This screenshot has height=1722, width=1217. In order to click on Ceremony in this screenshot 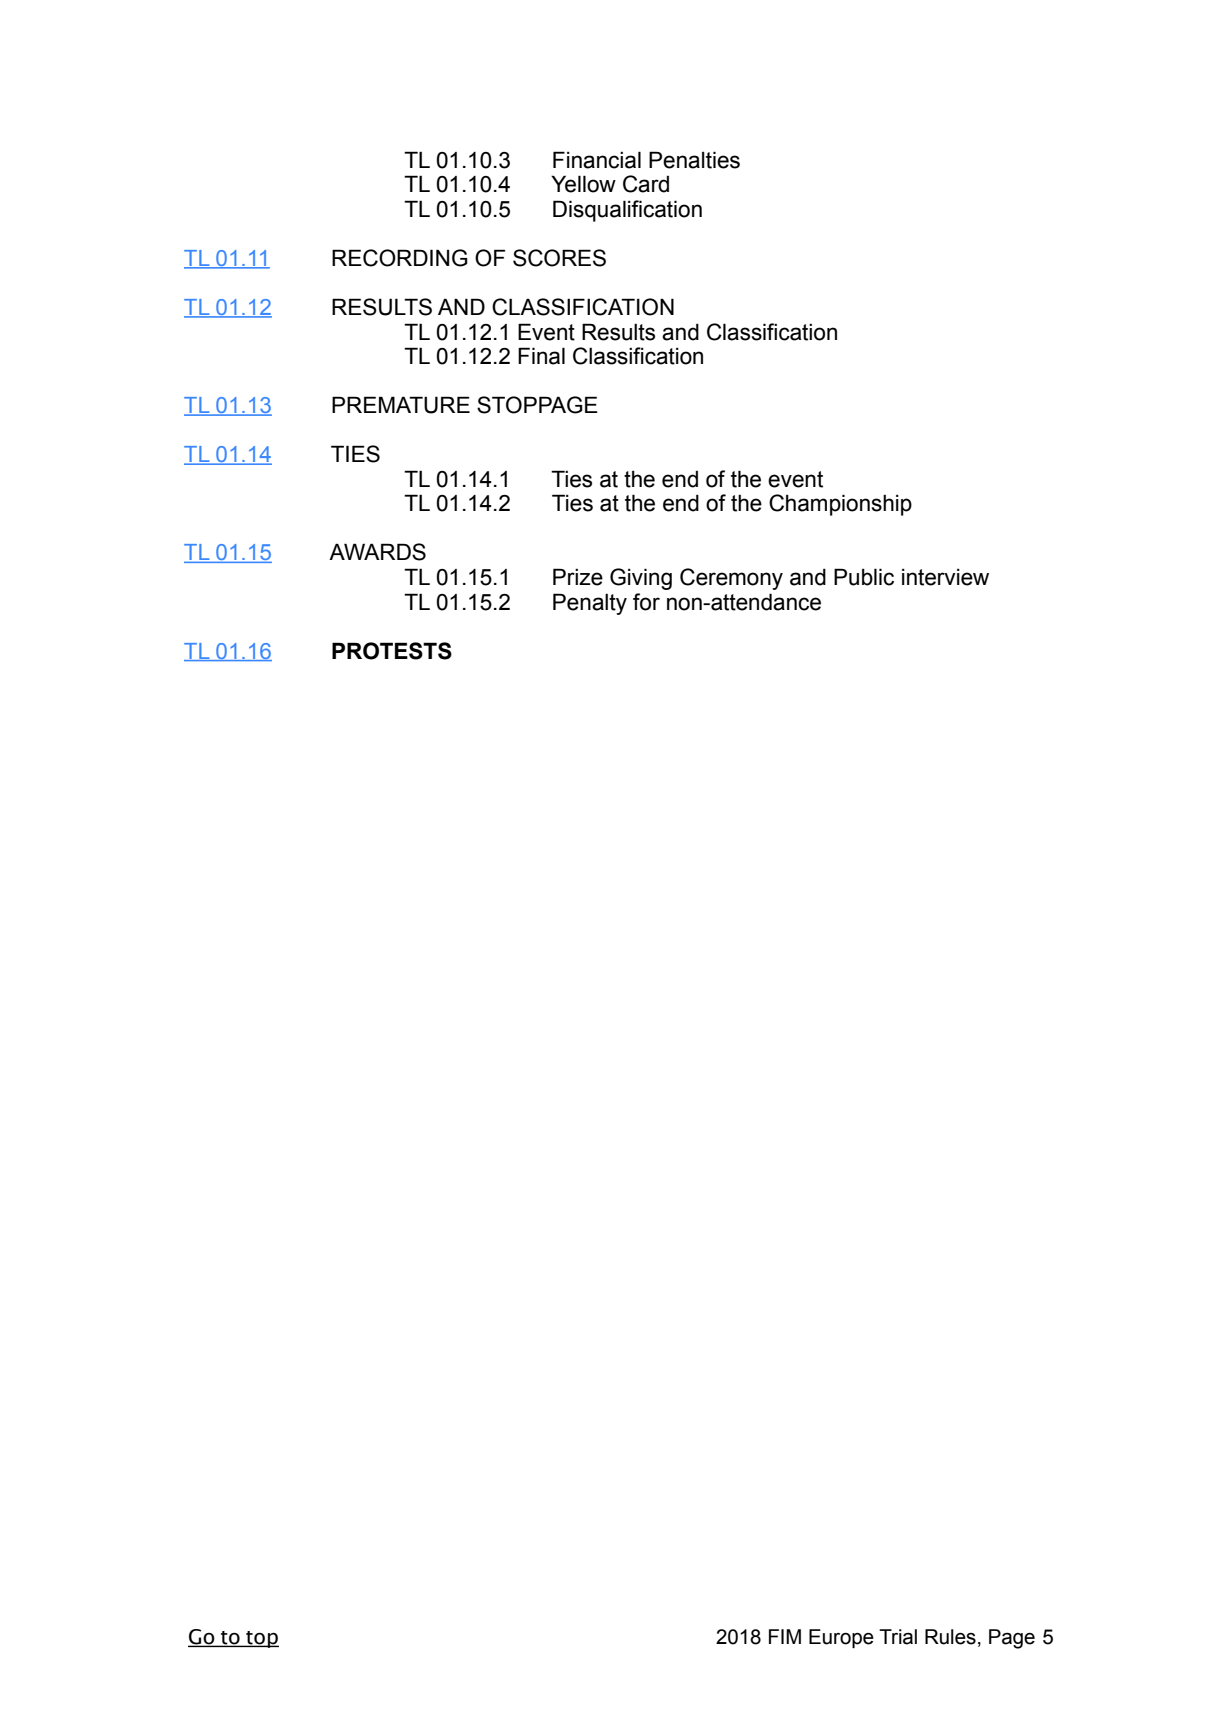, I will do `click(731, 579)`.
